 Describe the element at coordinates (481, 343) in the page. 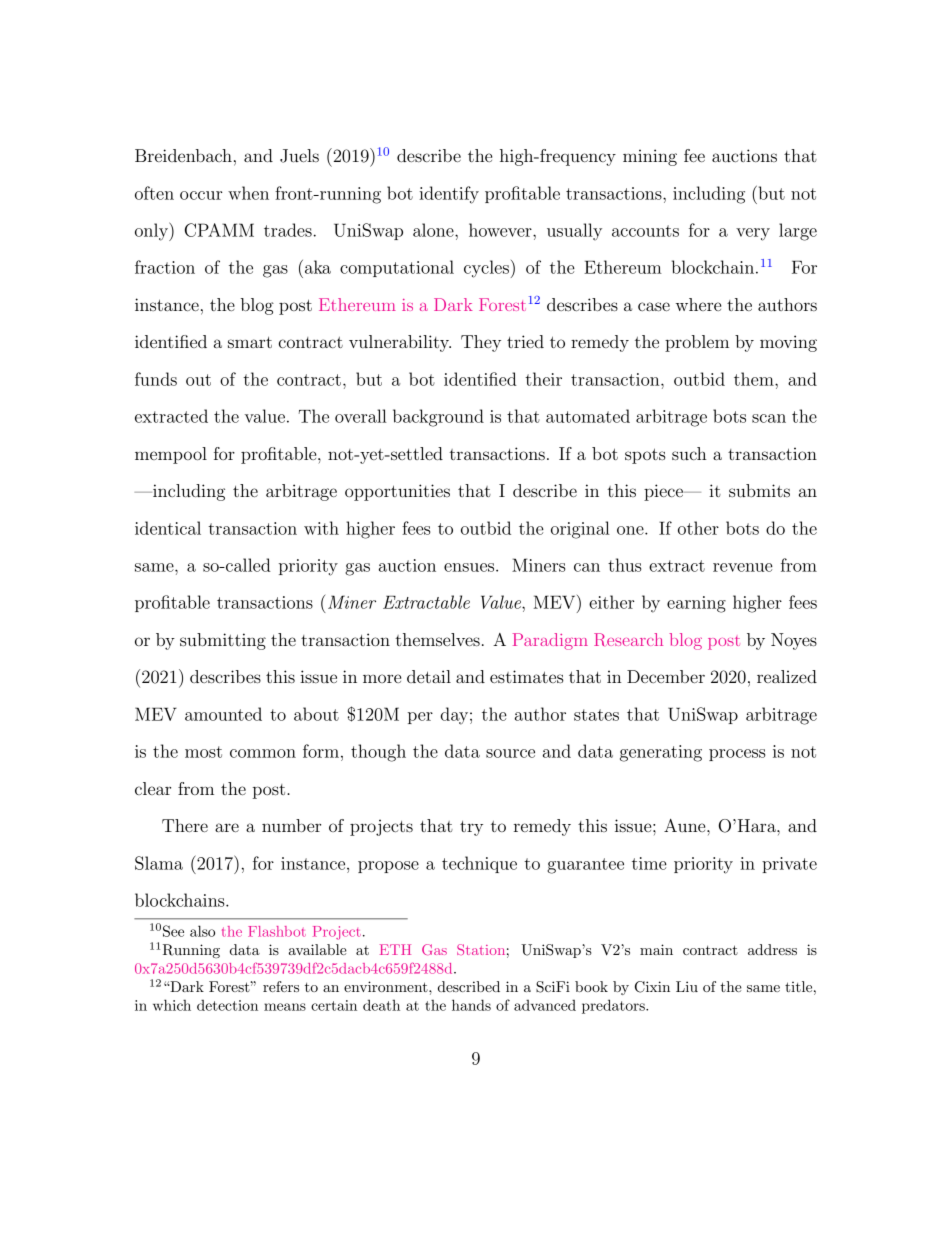

I see `They` at that location.
